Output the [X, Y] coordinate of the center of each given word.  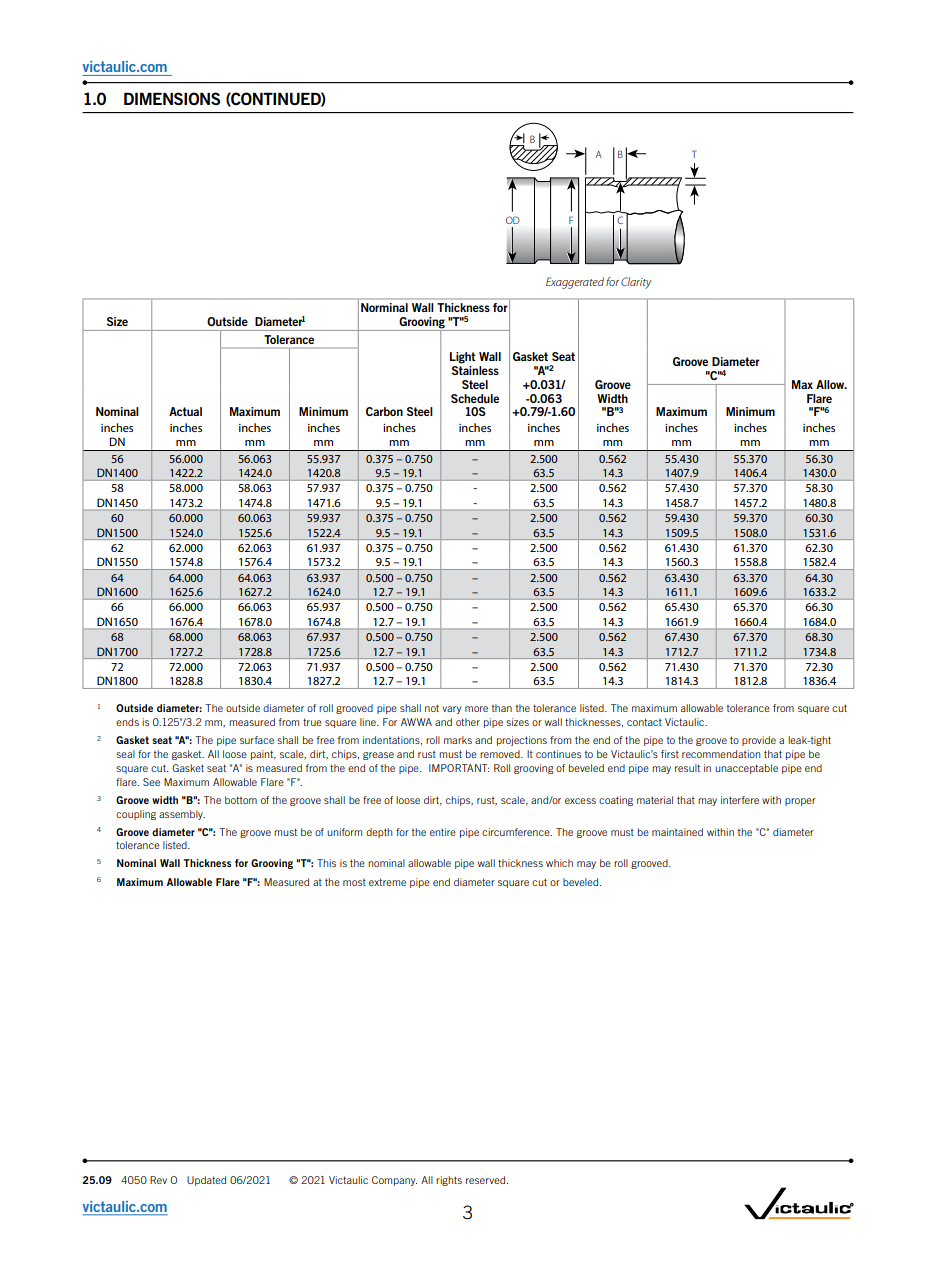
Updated [206, 1181]
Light [463, 358]
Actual [185, 411]
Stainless [475, 370]
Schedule [475, 398]
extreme [387, 882]
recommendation [721, 754]
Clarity [636, 283]
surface [257, 740]
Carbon [384, 411]
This [326, 863]
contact [644, 722]
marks [458, 740]
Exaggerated [575, 283]
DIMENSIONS [172, 98]
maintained [677, 832]
